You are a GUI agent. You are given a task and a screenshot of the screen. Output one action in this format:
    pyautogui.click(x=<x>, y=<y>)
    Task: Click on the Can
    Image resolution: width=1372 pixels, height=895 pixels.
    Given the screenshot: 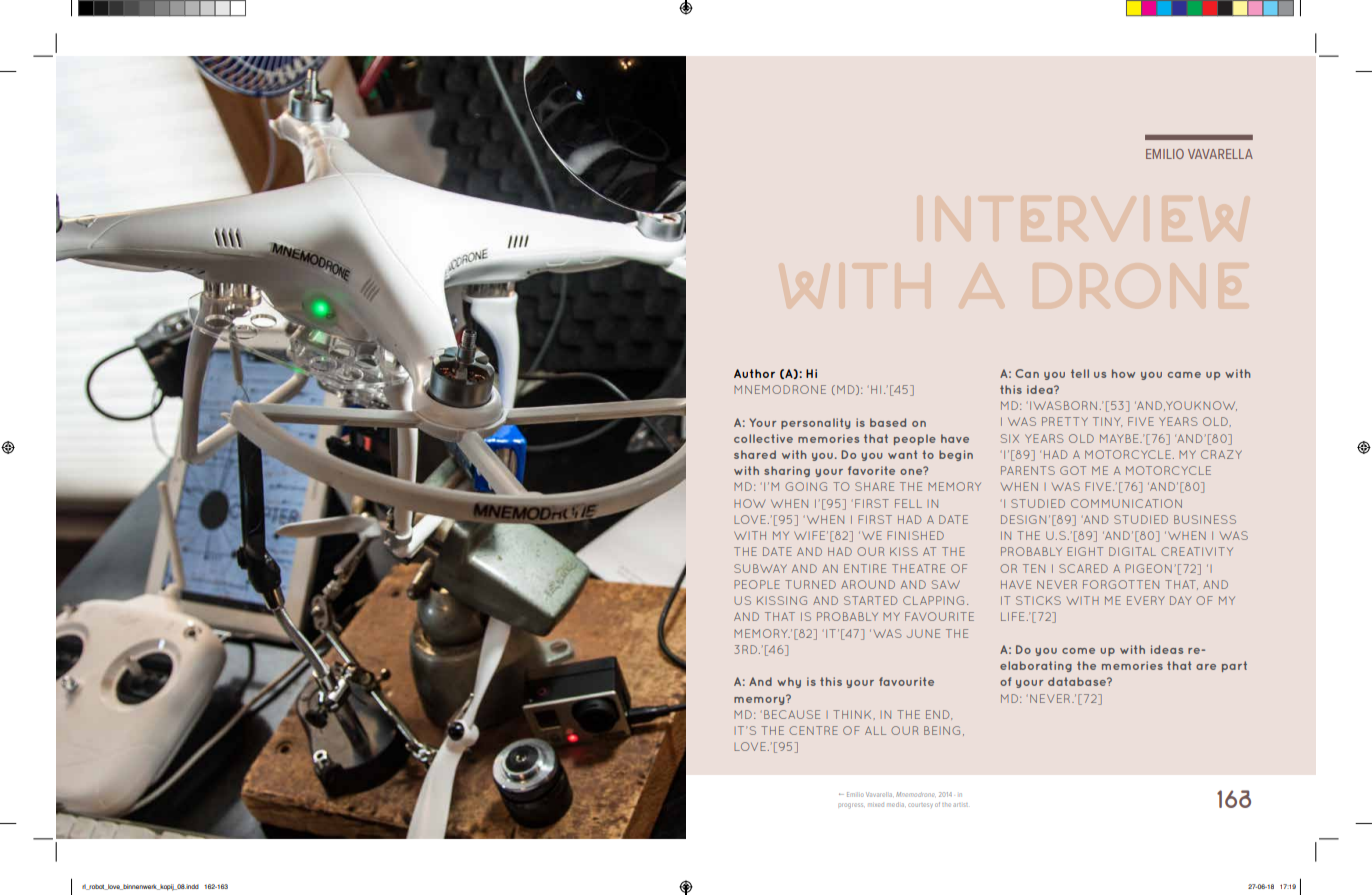 What is the action you would take?
    pyautogui.click(x=1027, y=373)
